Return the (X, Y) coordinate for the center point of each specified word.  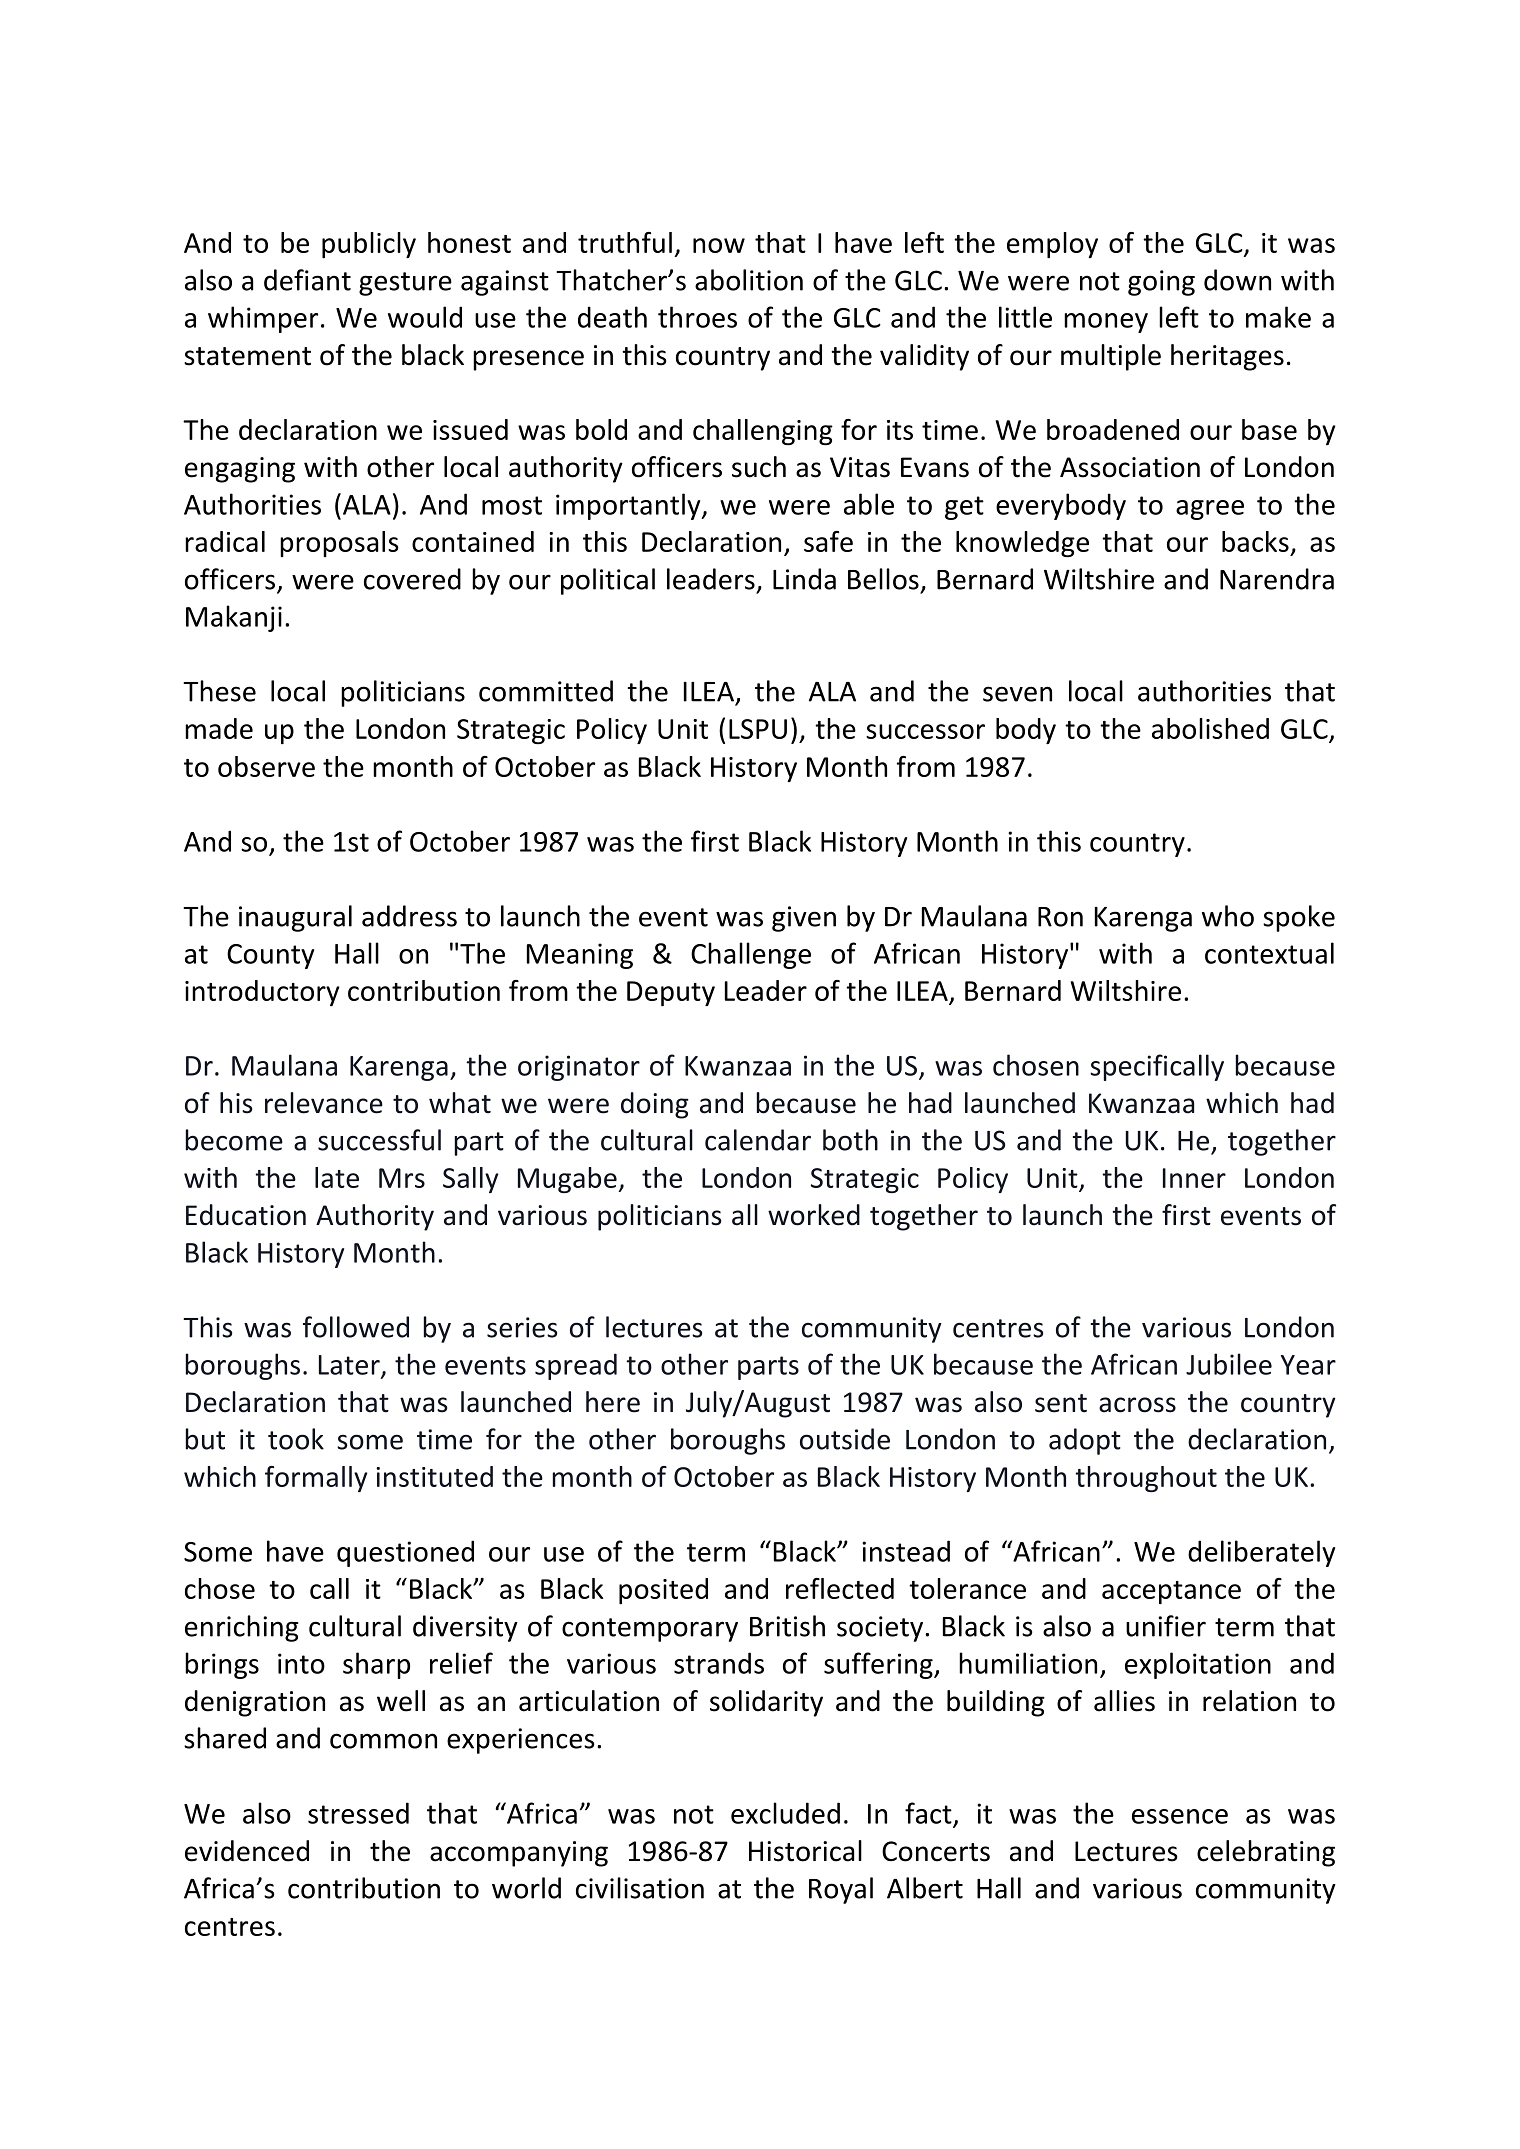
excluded (785, 1813)
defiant (307, 280)
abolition (749, 280)
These (219, 691)
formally (316, 1479)
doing (655, 1105)
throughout (1146, 1479)
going (1161, 283)
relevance (324, 1103)
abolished (1210, 728)
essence (1180, 1816)
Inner (1194, 1178)
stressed (358, 1813)
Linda (804, 579)
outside (845, 1439)
